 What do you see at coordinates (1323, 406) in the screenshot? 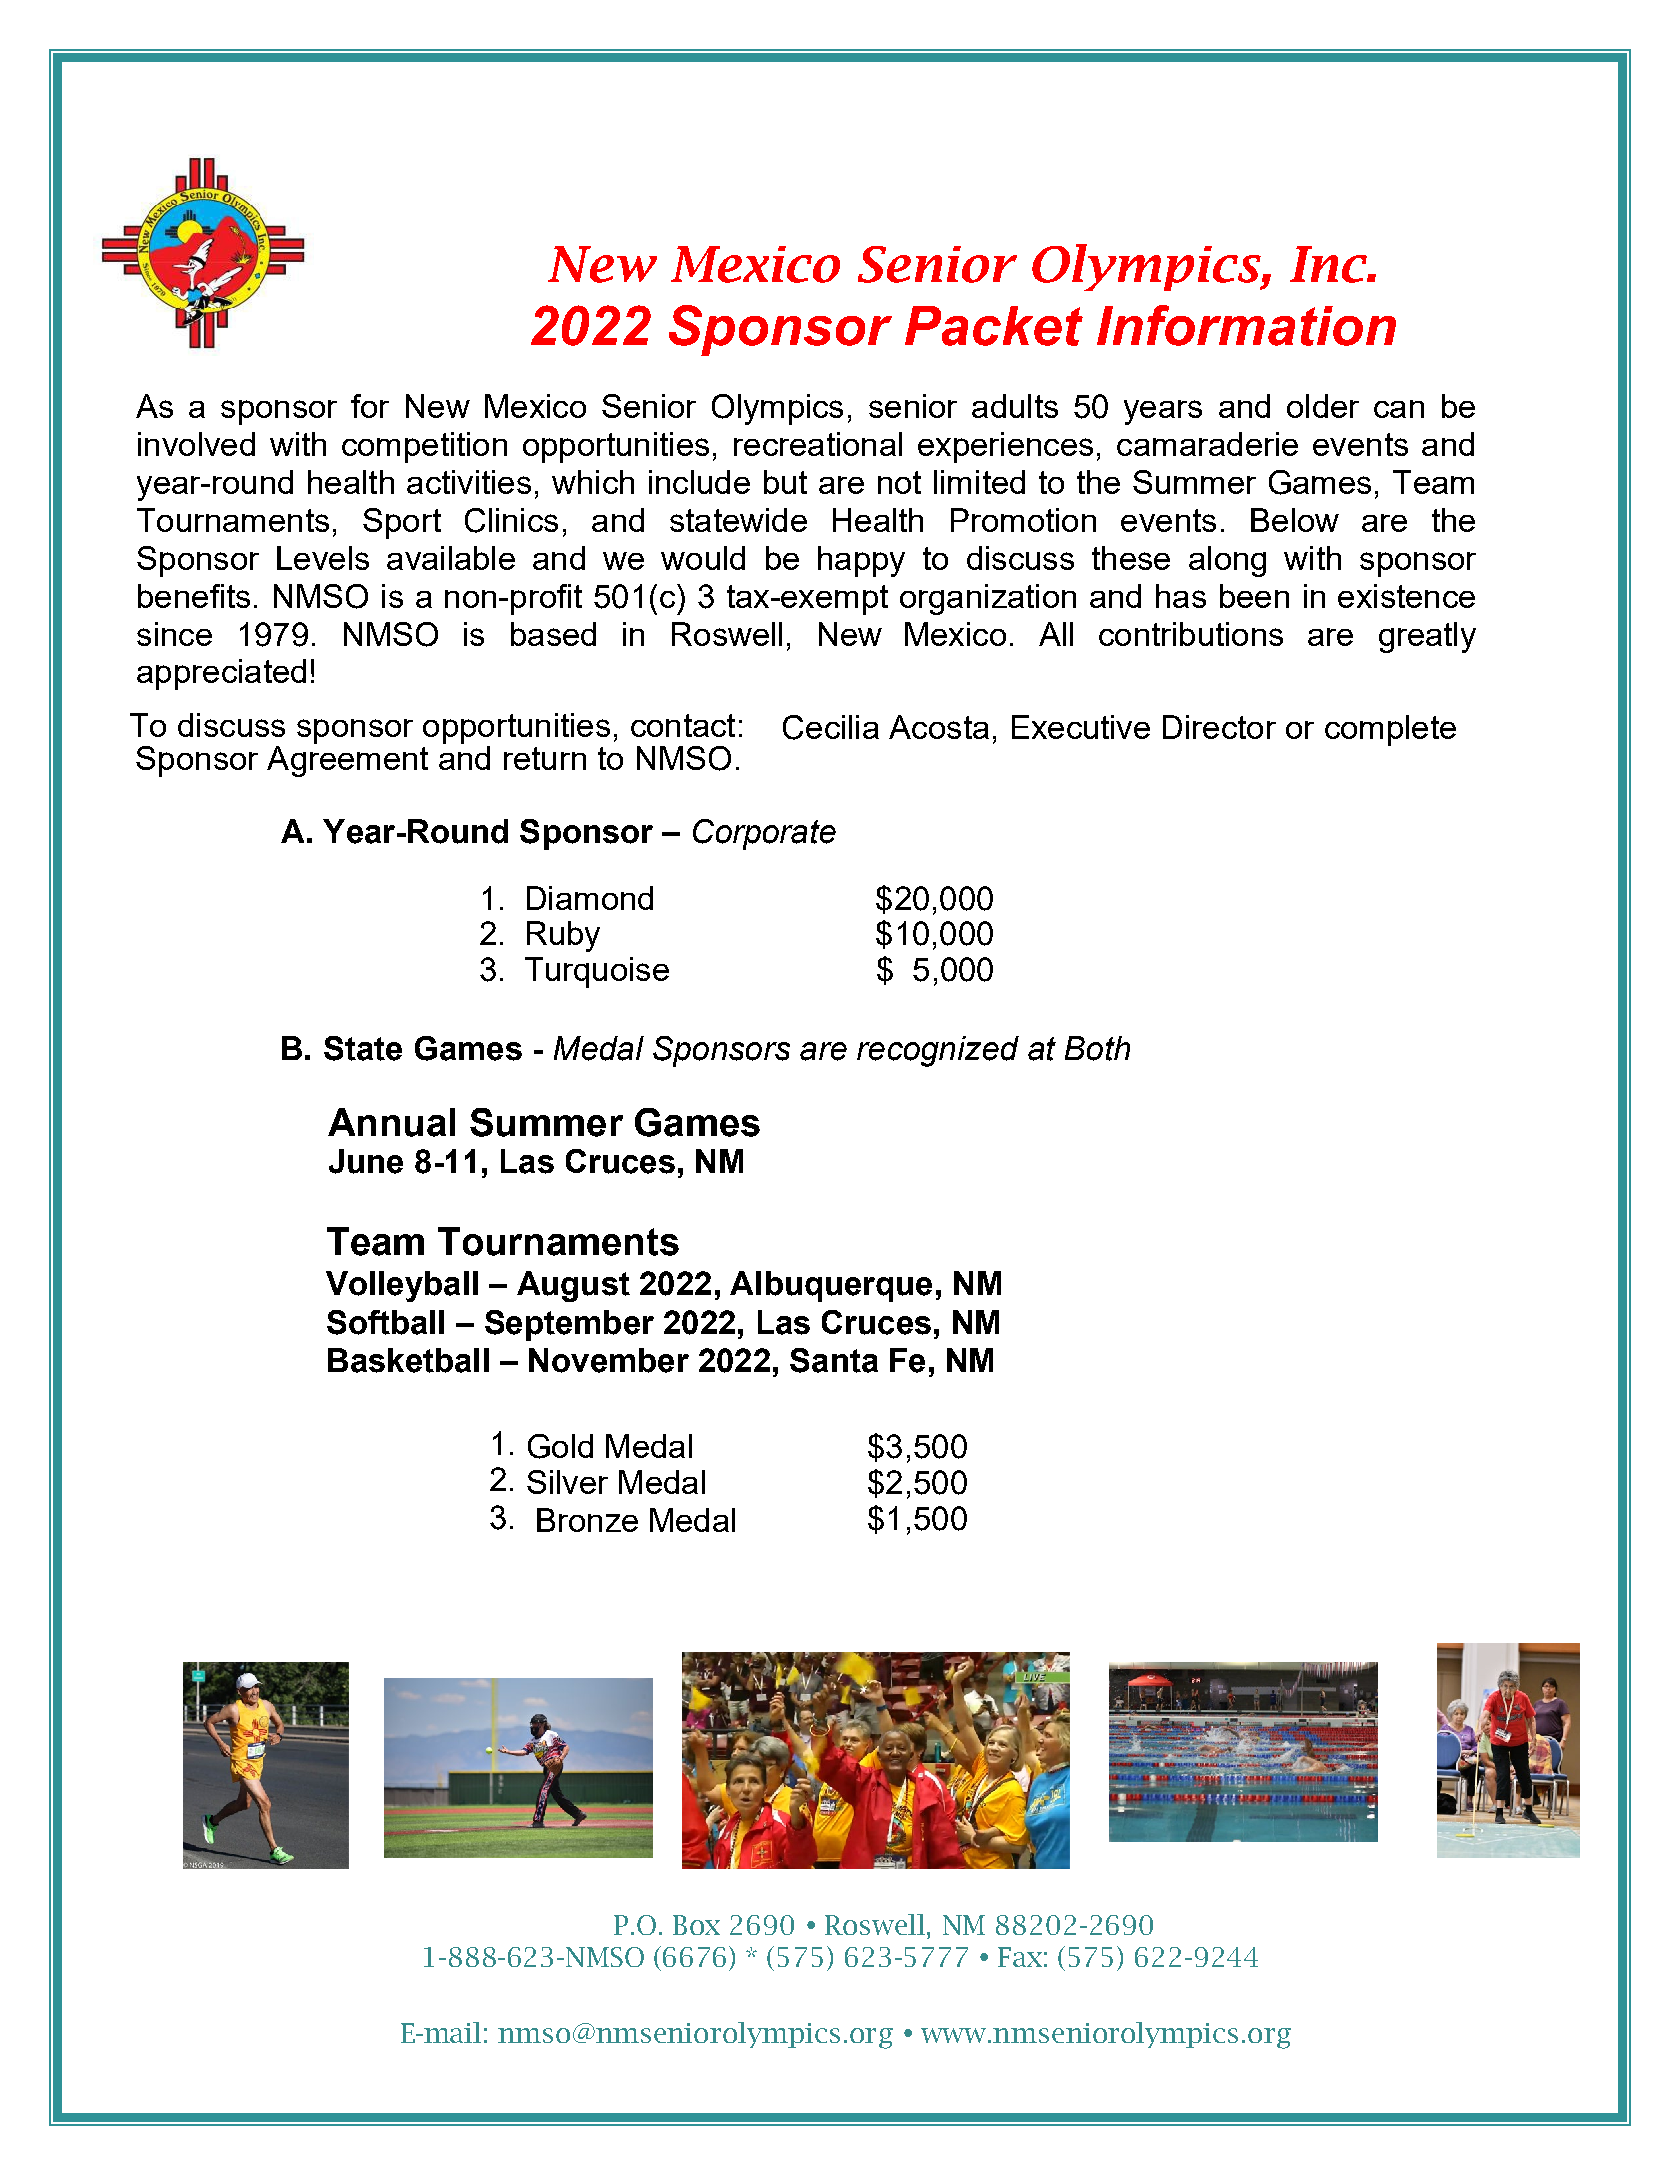
I see `older` at bounding box center [1323, 406].
